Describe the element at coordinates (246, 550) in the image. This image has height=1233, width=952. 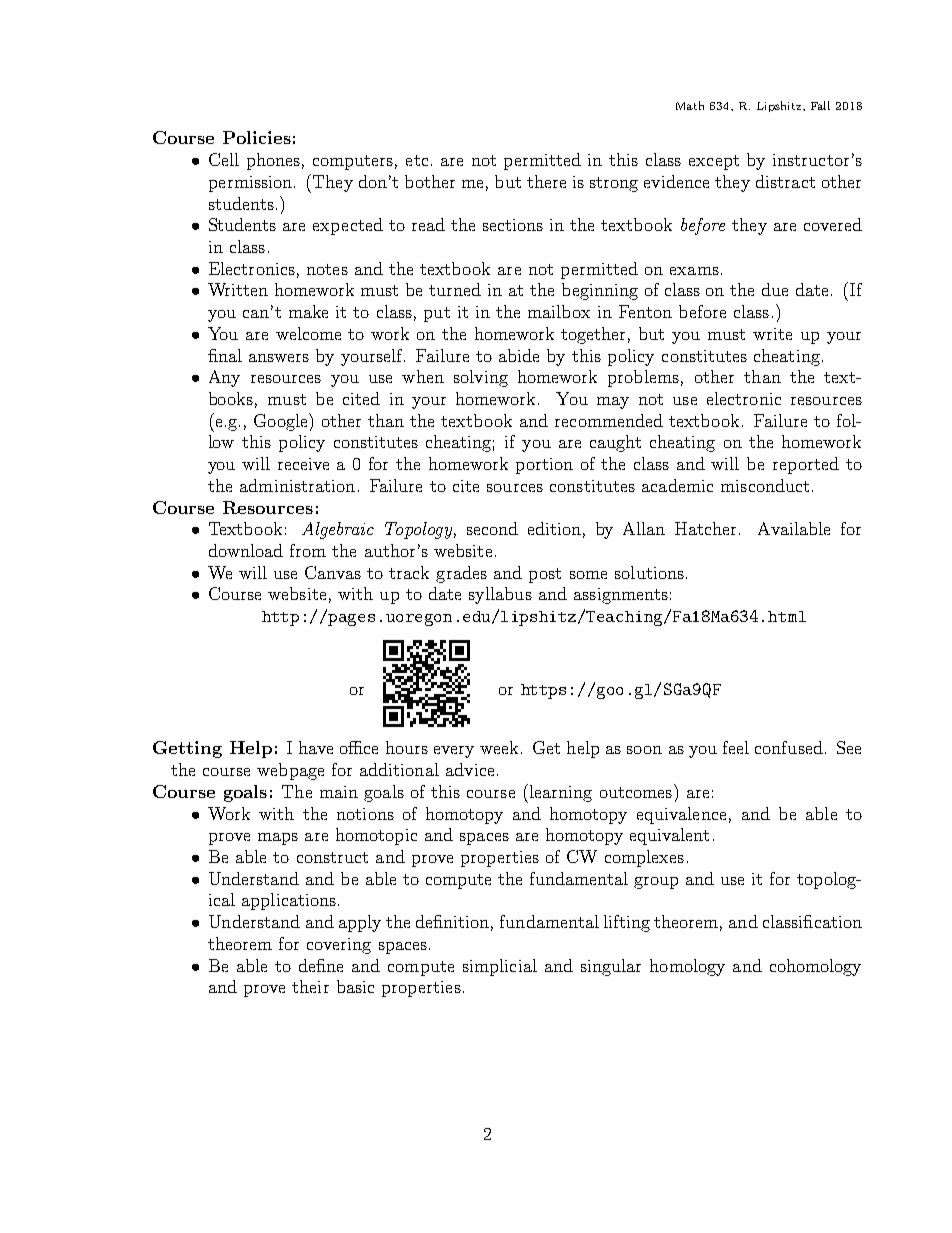
I see `download` at that location.
